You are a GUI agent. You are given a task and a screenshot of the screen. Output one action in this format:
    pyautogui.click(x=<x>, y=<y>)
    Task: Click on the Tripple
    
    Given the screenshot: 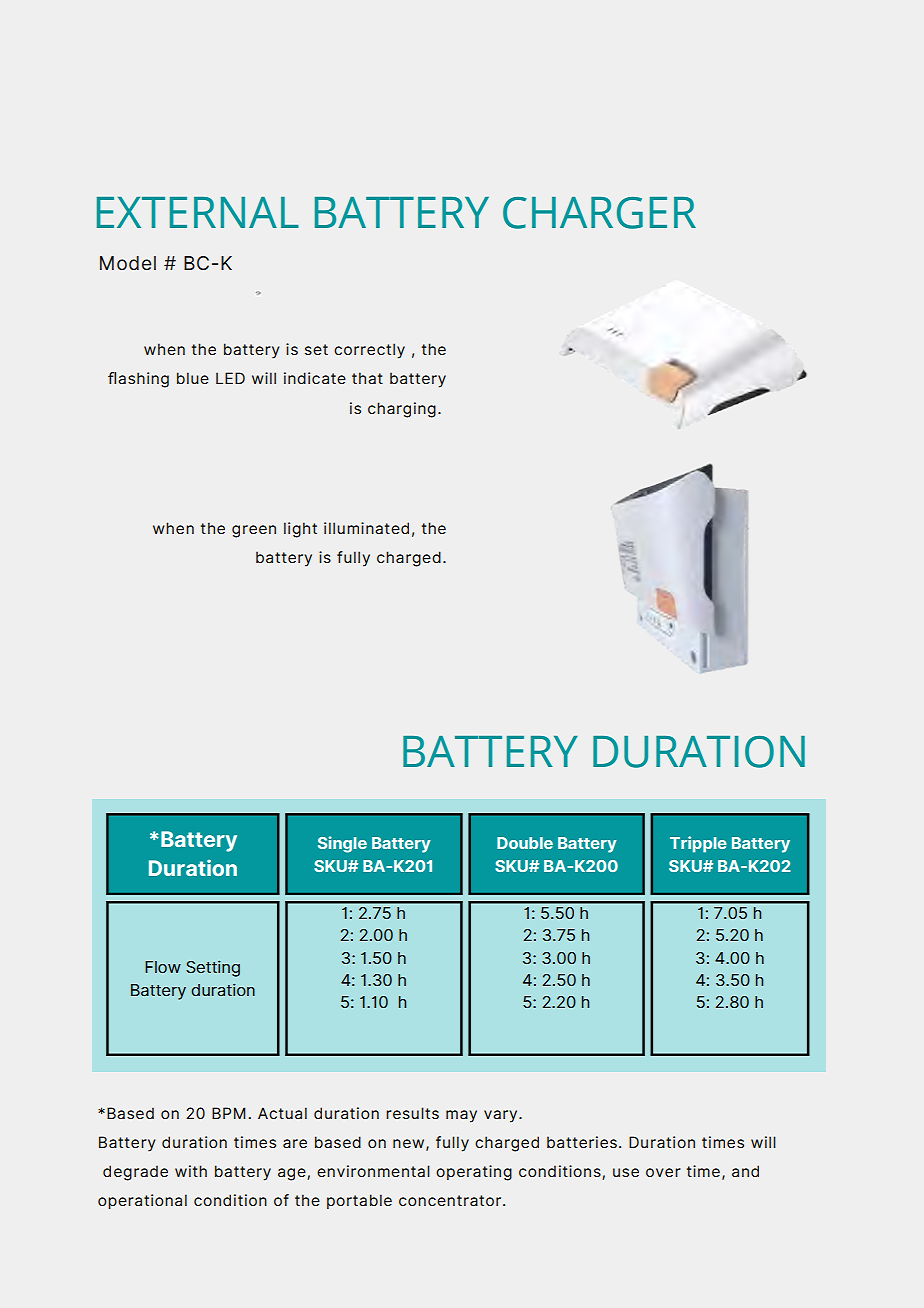 What is the action you would take?
    pyautogui.click(x=698, y=844)
